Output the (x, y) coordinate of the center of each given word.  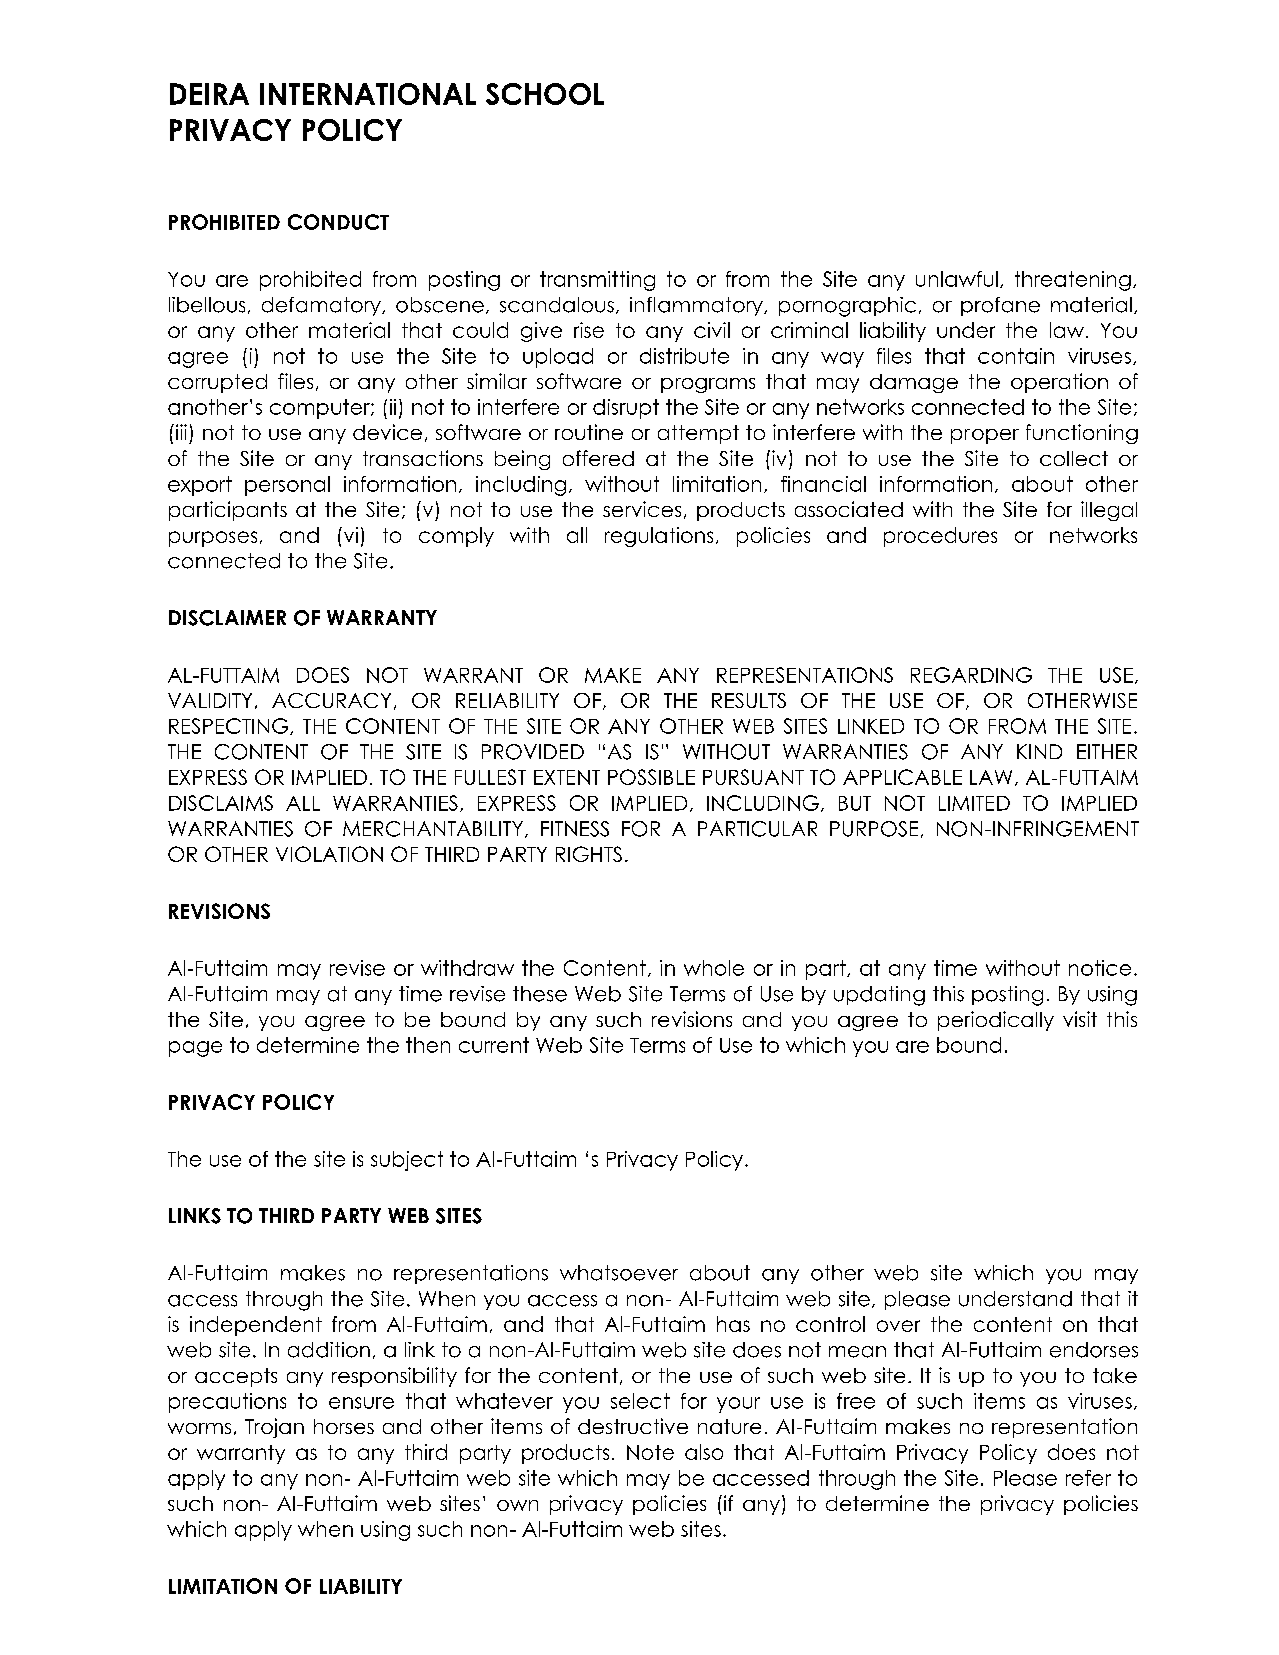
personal (287, 486)
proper (985, 436)
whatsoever (619, 1273)
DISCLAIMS (221, 803)
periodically (996, 1021)
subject (407, 1161)
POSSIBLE (651, 777)
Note (650, 1452)
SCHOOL (545, 94)
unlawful (957, 279)
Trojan (274, 1428)
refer (1088, 1478)
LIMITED (974, 803)
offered (598, 458)
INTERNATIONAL (368, 94)
